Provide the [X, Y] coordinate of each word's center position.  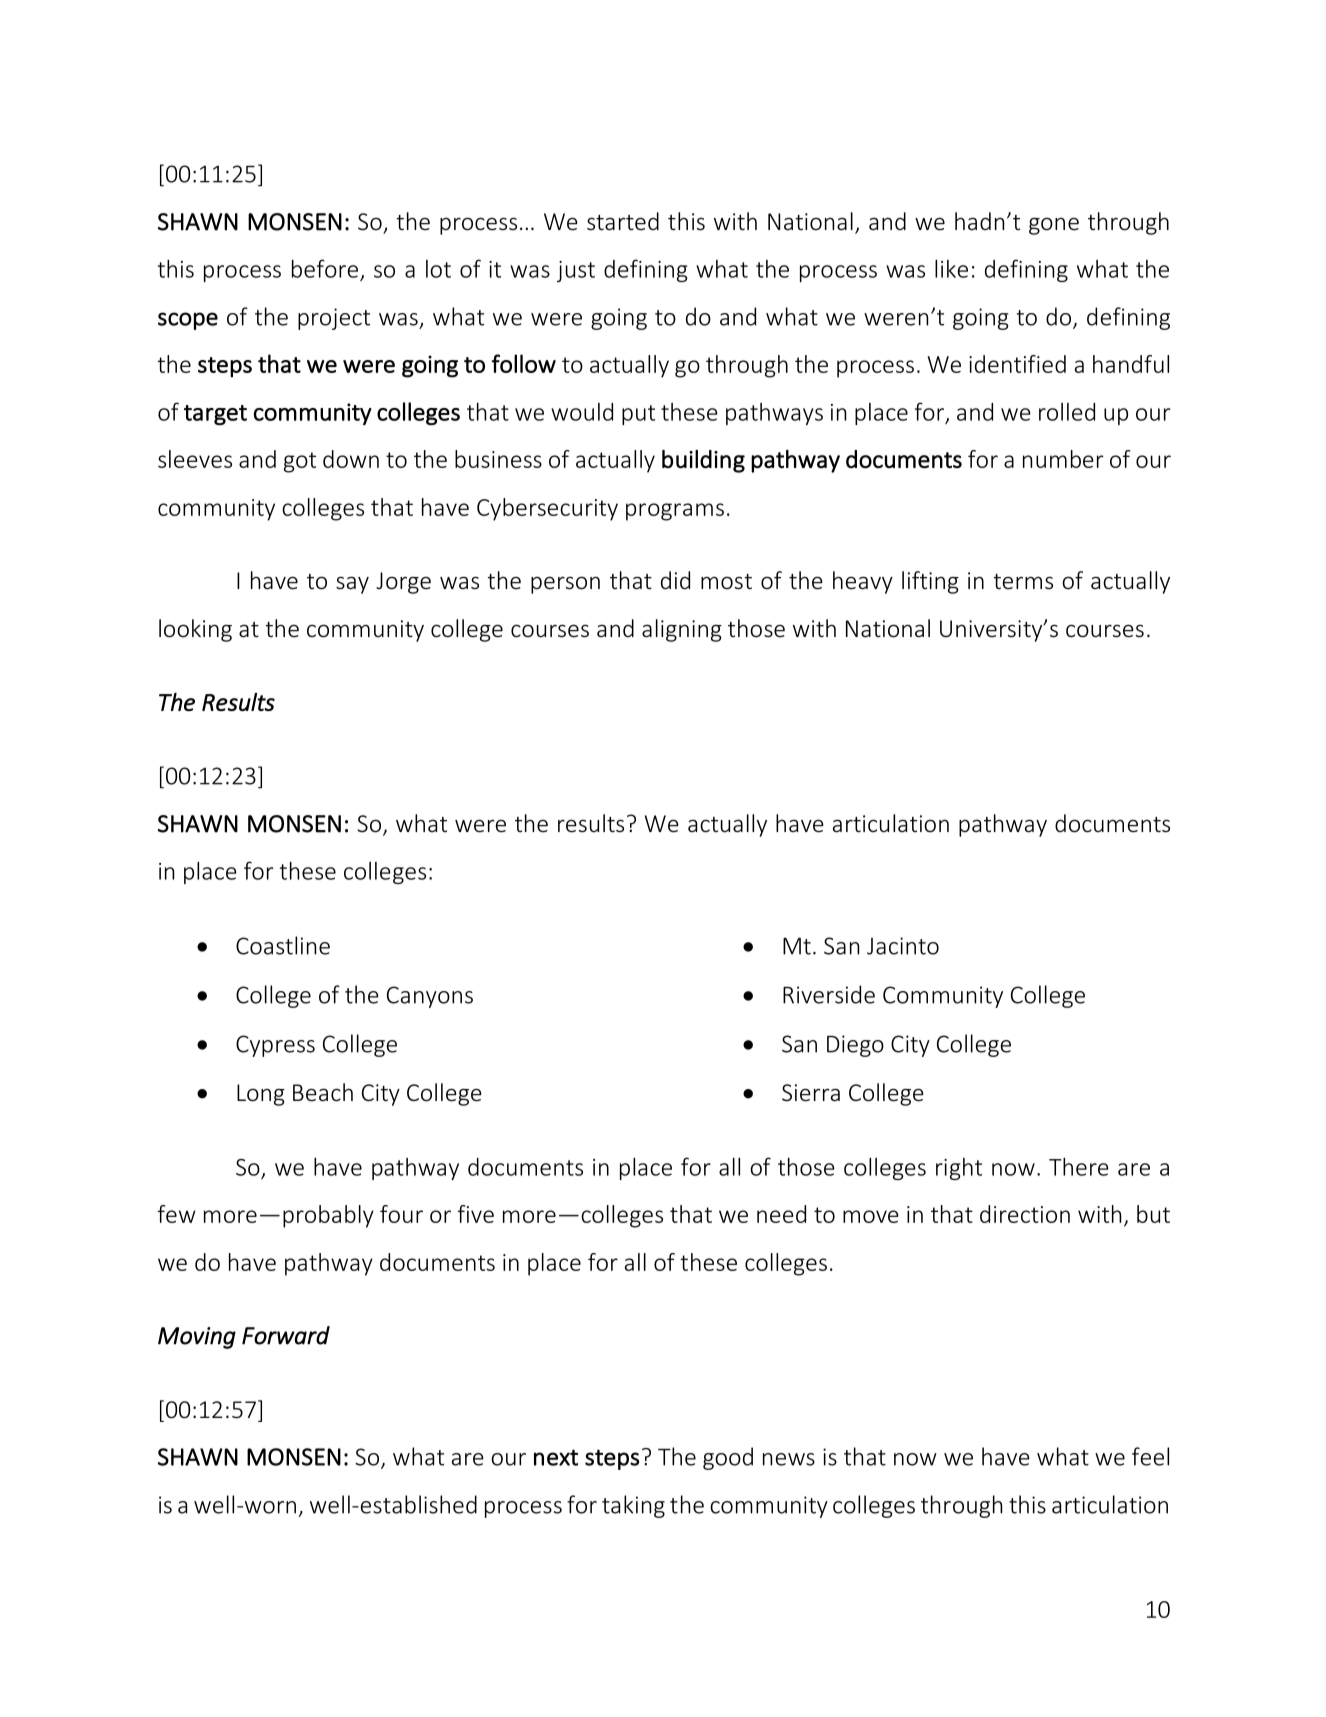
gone [1054, 226]
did [675, 580]
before [325, 268]
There [1079, 1166]
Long [261, 1095]
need [781, 1214]
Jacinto [903, 946]
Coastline [283, 945]
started [623, 221]
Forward [286, 1335]
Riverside [829, 994]
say [352, 585]
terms [1023, 582]
